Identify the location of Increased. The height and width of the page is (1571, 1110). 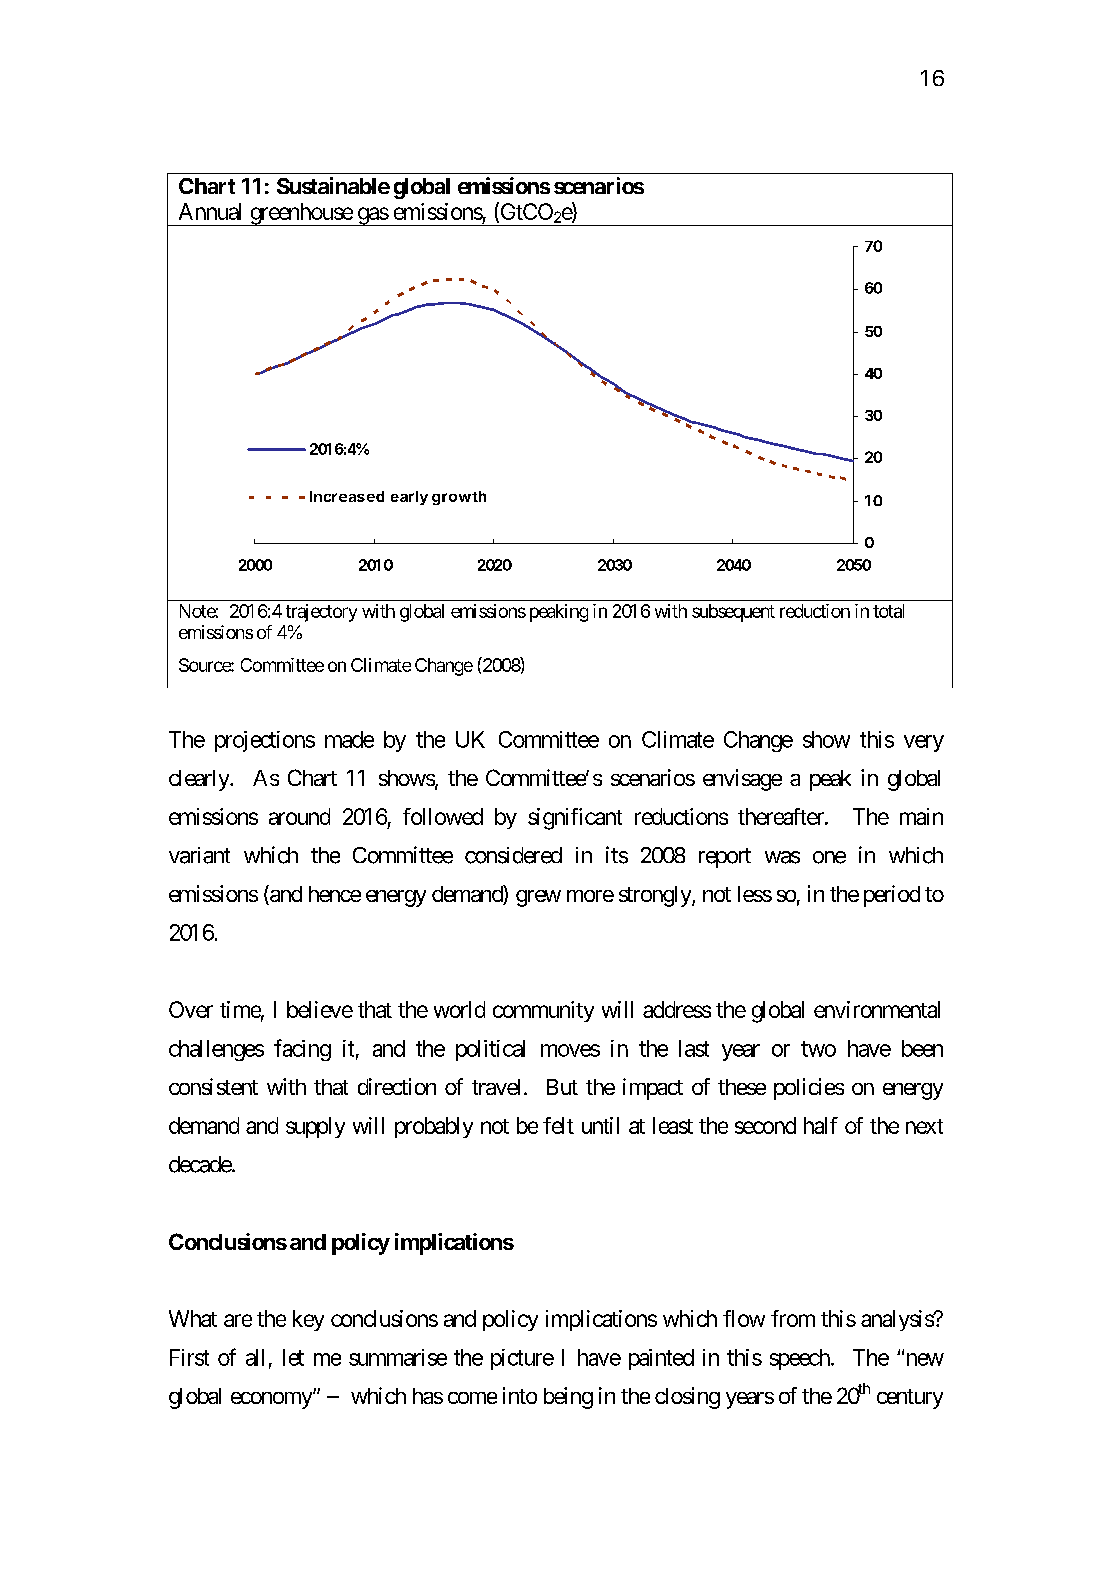
(347, 496).
